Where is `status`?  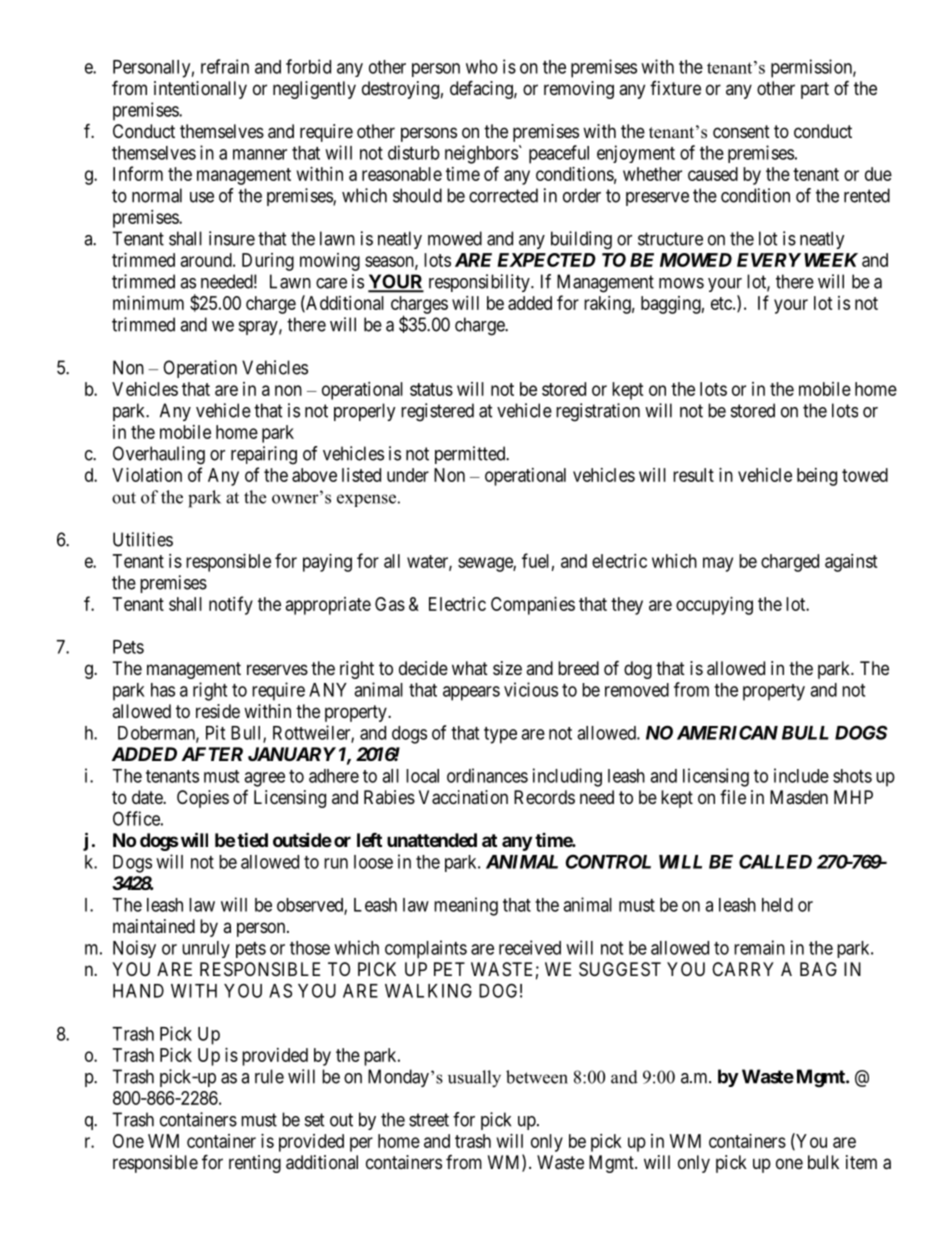
status is located at coordinates (431, 389).
